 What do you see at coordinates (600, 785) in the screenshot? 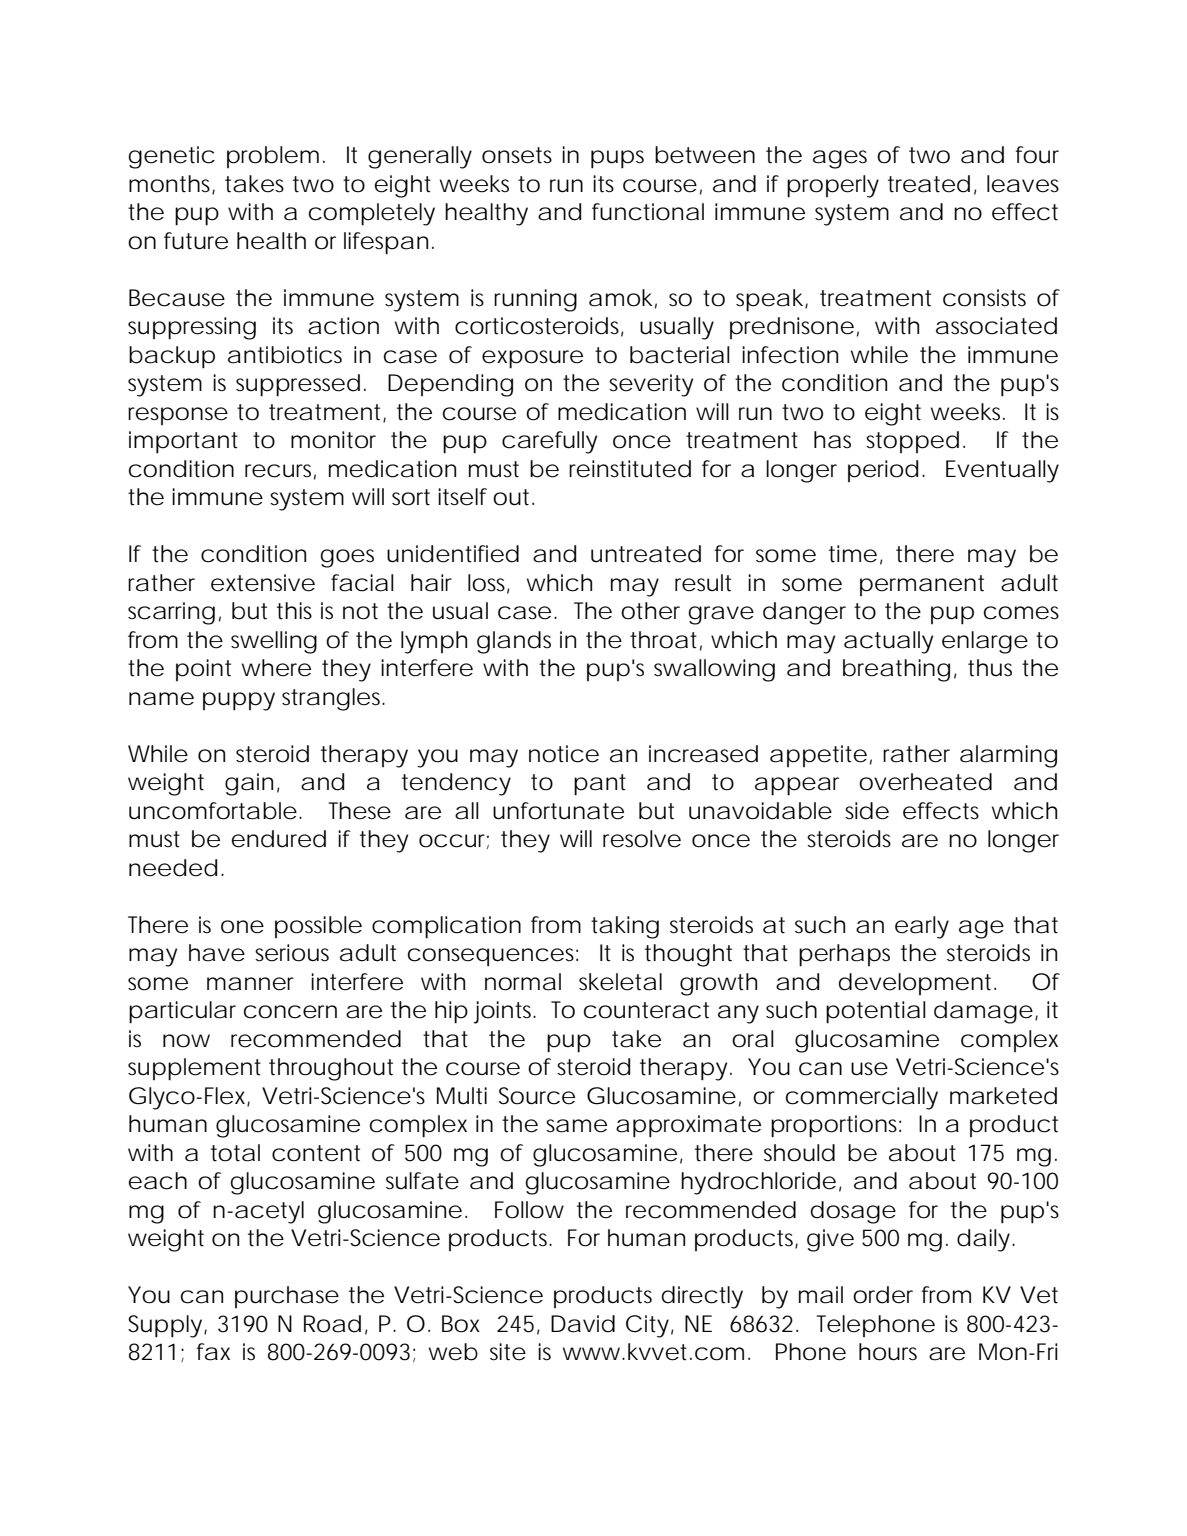
I see `pant` at bounding box center [600, 785].
